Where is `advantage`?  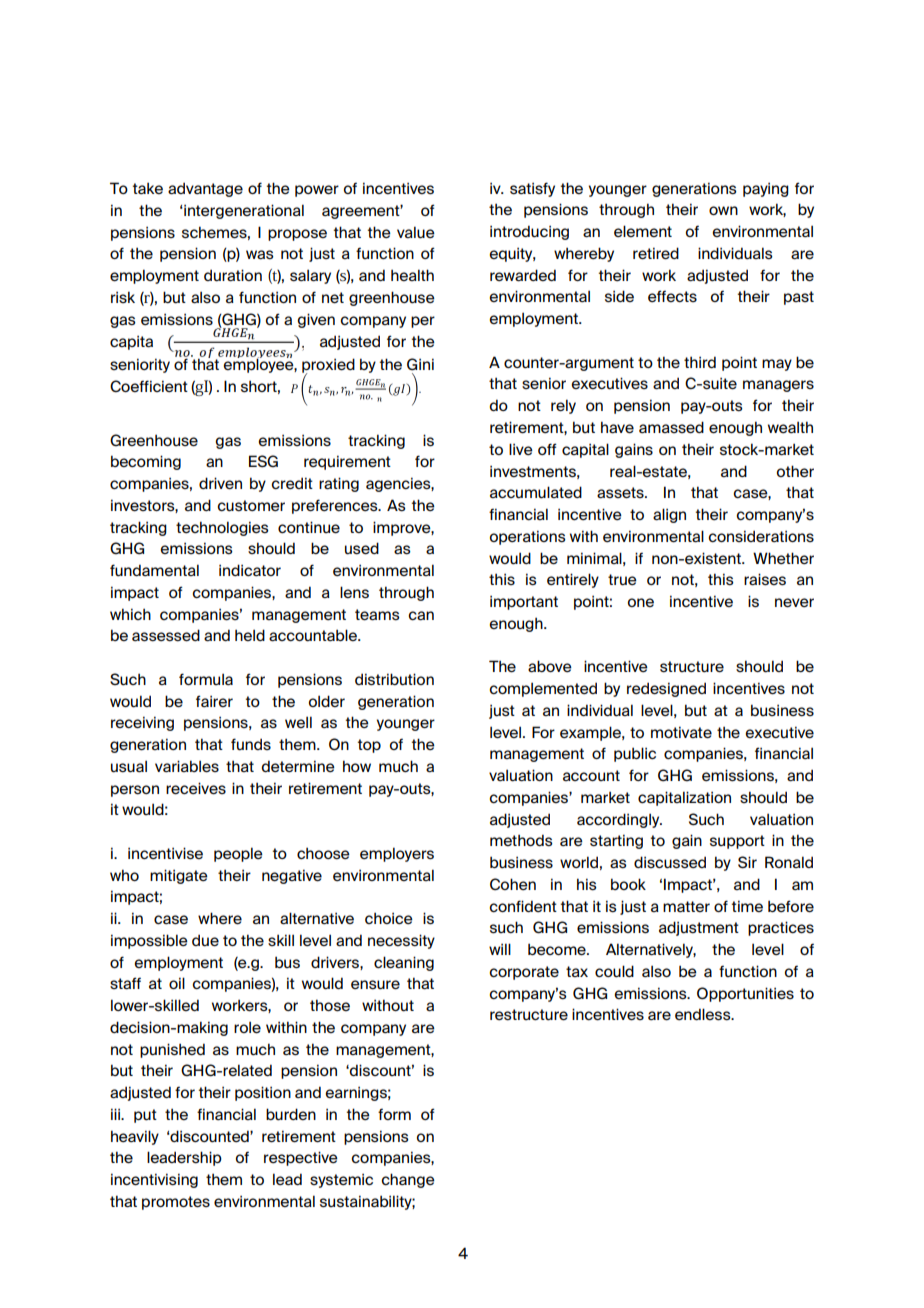 advantage is located at coordinates (205, 189).
